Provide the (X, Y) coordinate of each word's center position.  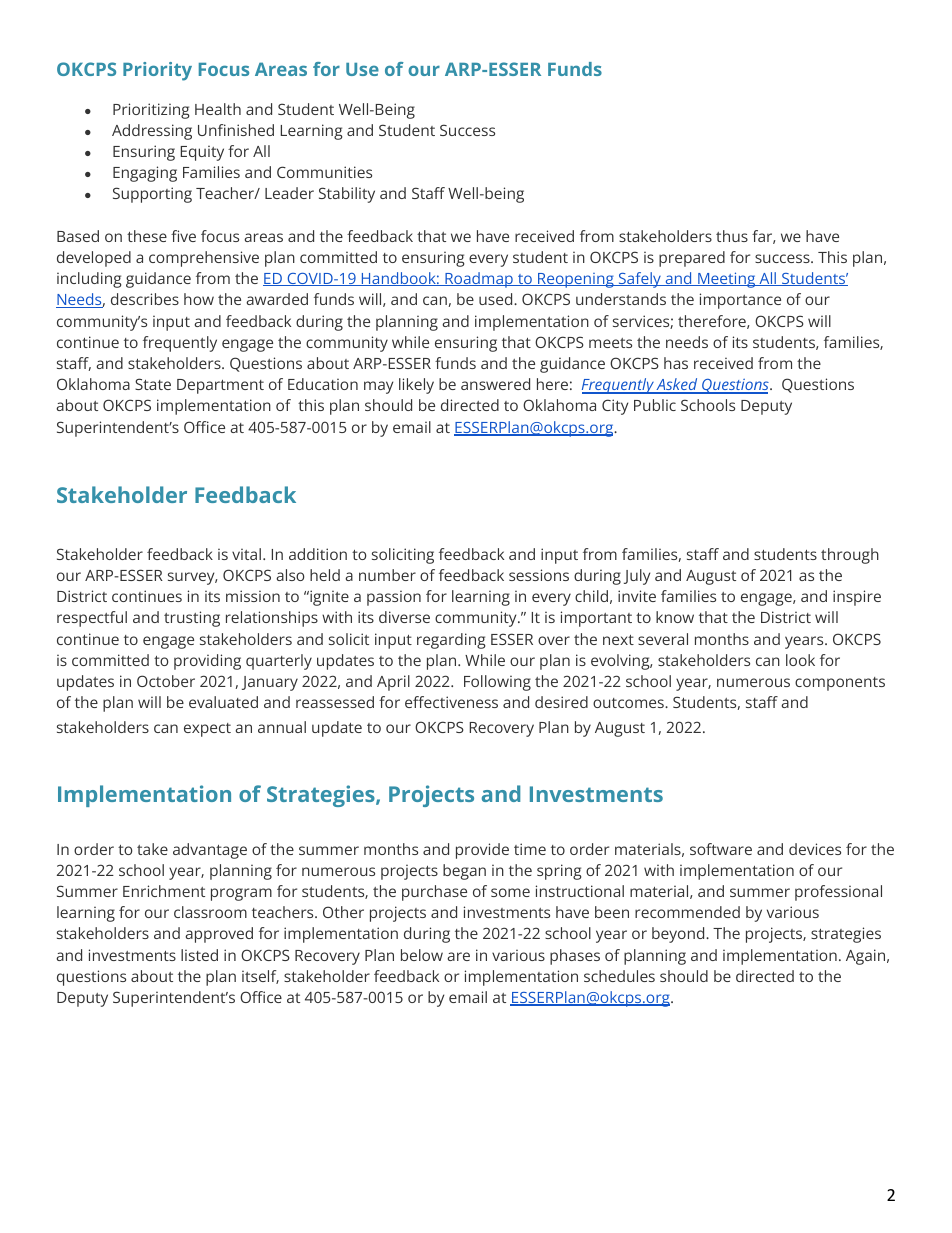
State (153, 384)
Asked (677, 385)
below (422, 955)
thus (732, 236)
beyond (679, 935)
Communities (324, 172)
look (800, 660)
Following (497, 683)
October (166, 681)
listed (199, 955)
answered (495, 384)
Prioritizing (151, 111)
